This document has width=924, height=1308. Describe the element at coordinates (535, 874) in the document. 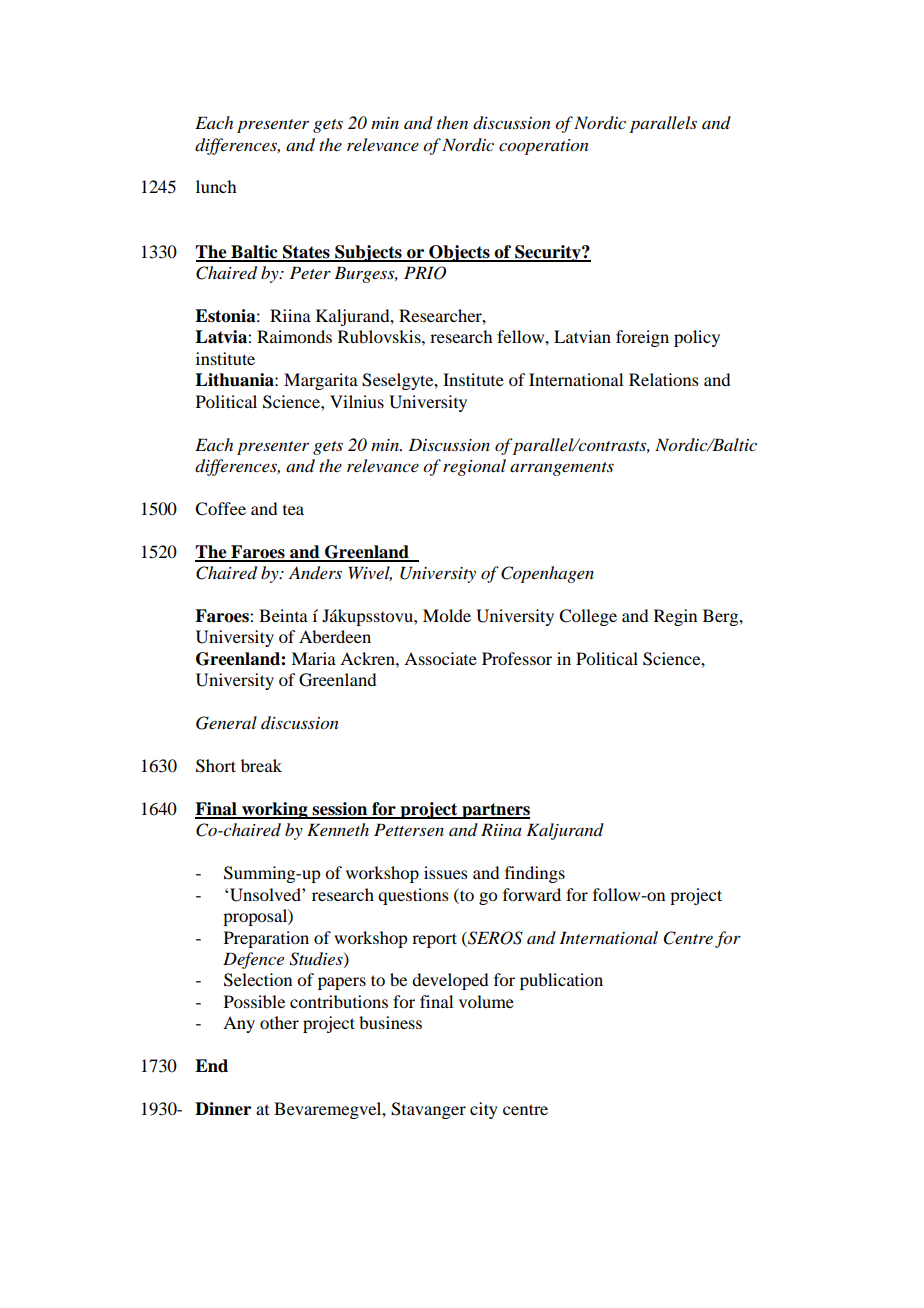

I see `findings` at that location.
